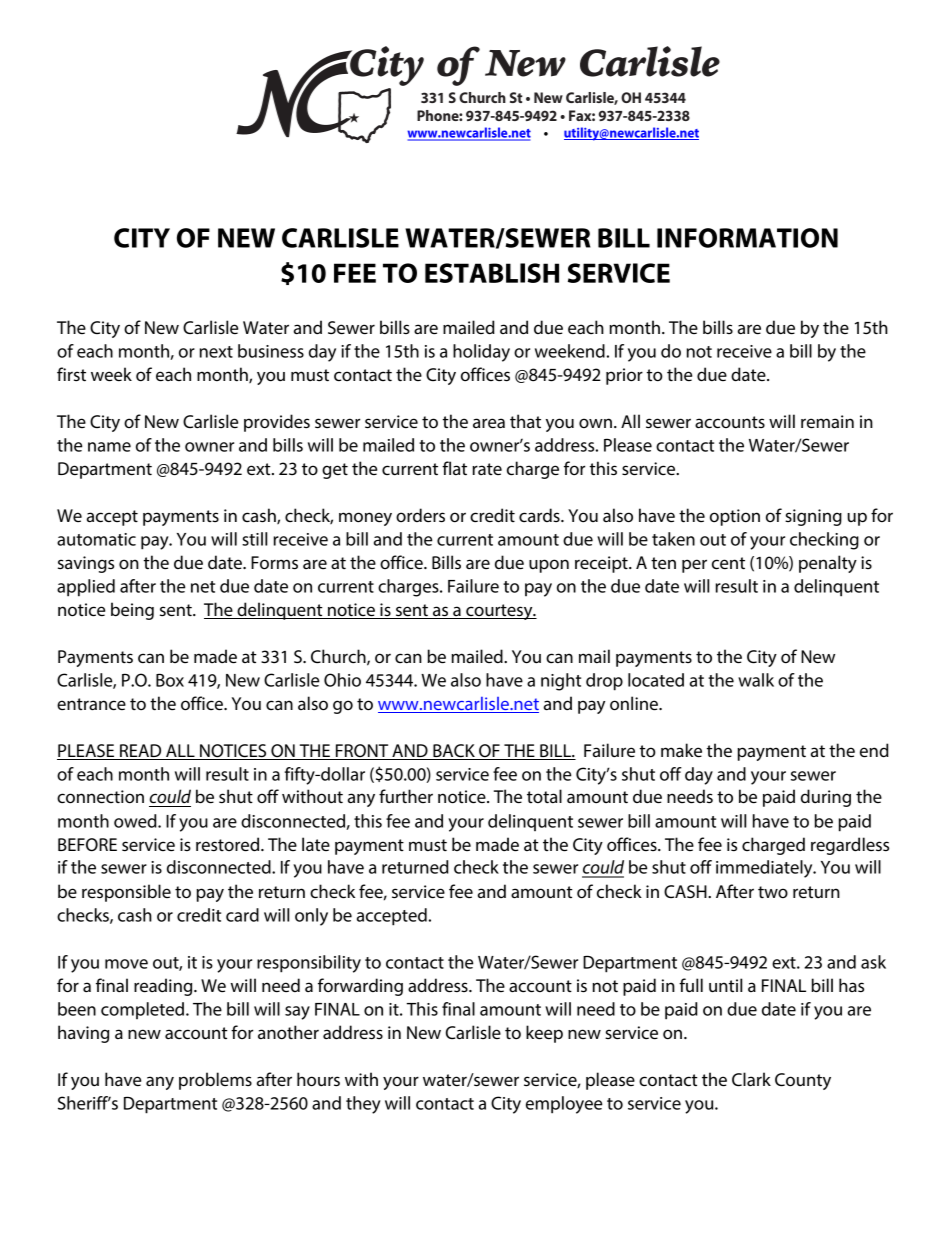 Image resolution: width=952 pixels, height=1233 pixels. What do you see at coordinates (564, 1105) in the screenshot?
I see `employee` at bounding box center [564, 1105].
